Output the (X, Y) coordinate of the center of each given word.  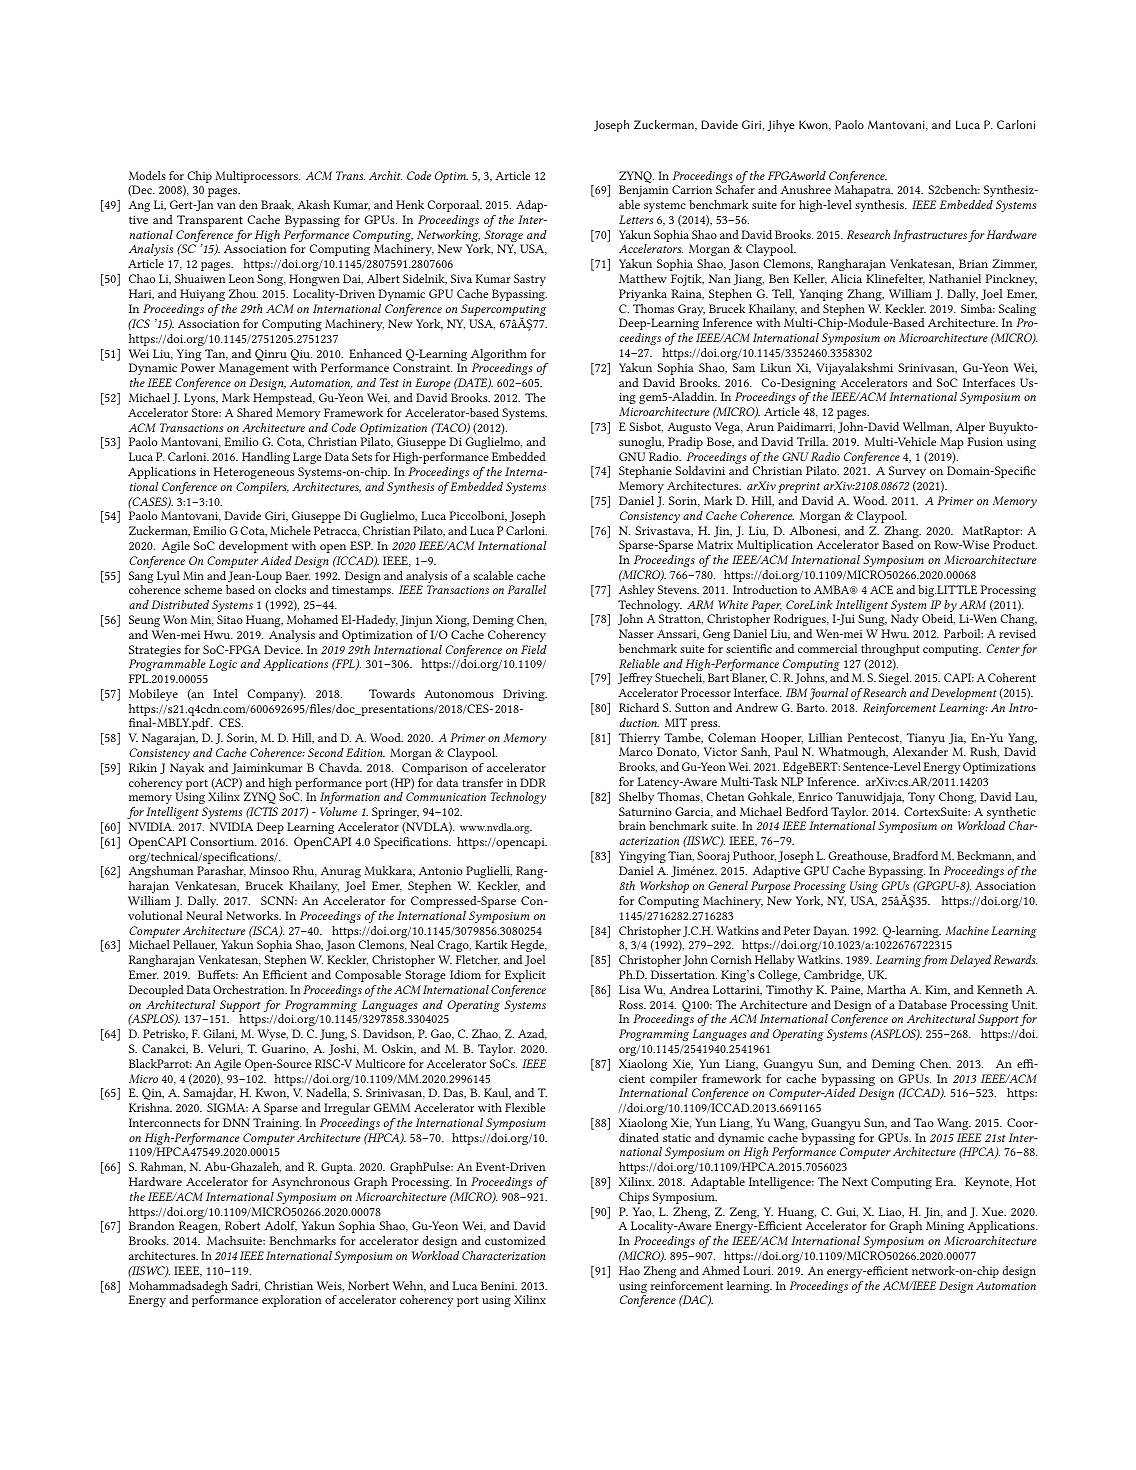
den (248, 204)
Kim (937, 990)
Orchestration (250, 989)
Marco (636, 751)
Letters (636, 219)
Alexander (920, 751)
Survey (907, 472)
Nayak (187, 769)
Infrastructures (930, 236)
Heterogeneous (253, 473)
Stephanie (645, 472)
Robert (242, 1225)
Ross (632, 1004)
